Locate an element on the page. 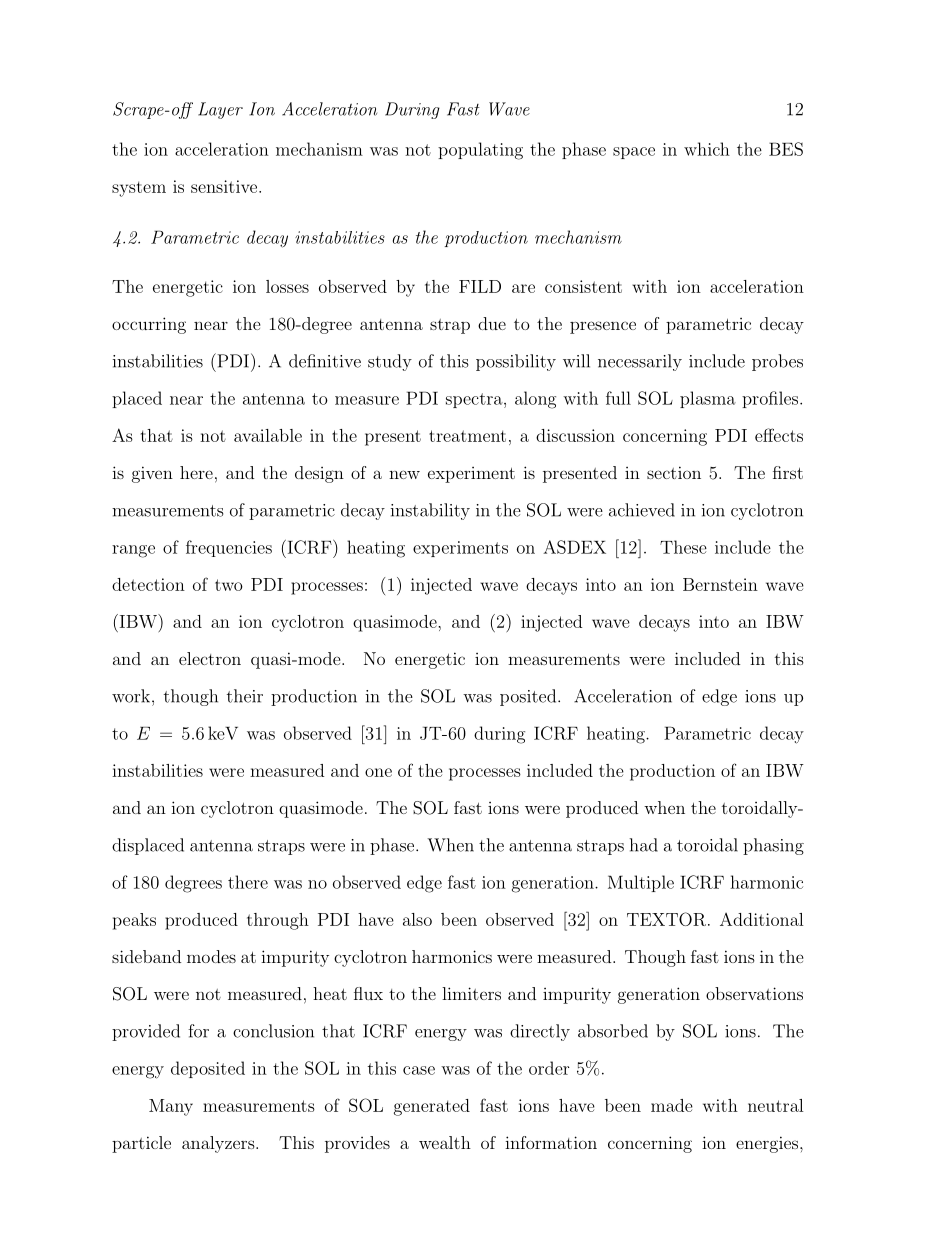 This page has height=1233, width=952. Layer is located at coordinates (220, 110).
